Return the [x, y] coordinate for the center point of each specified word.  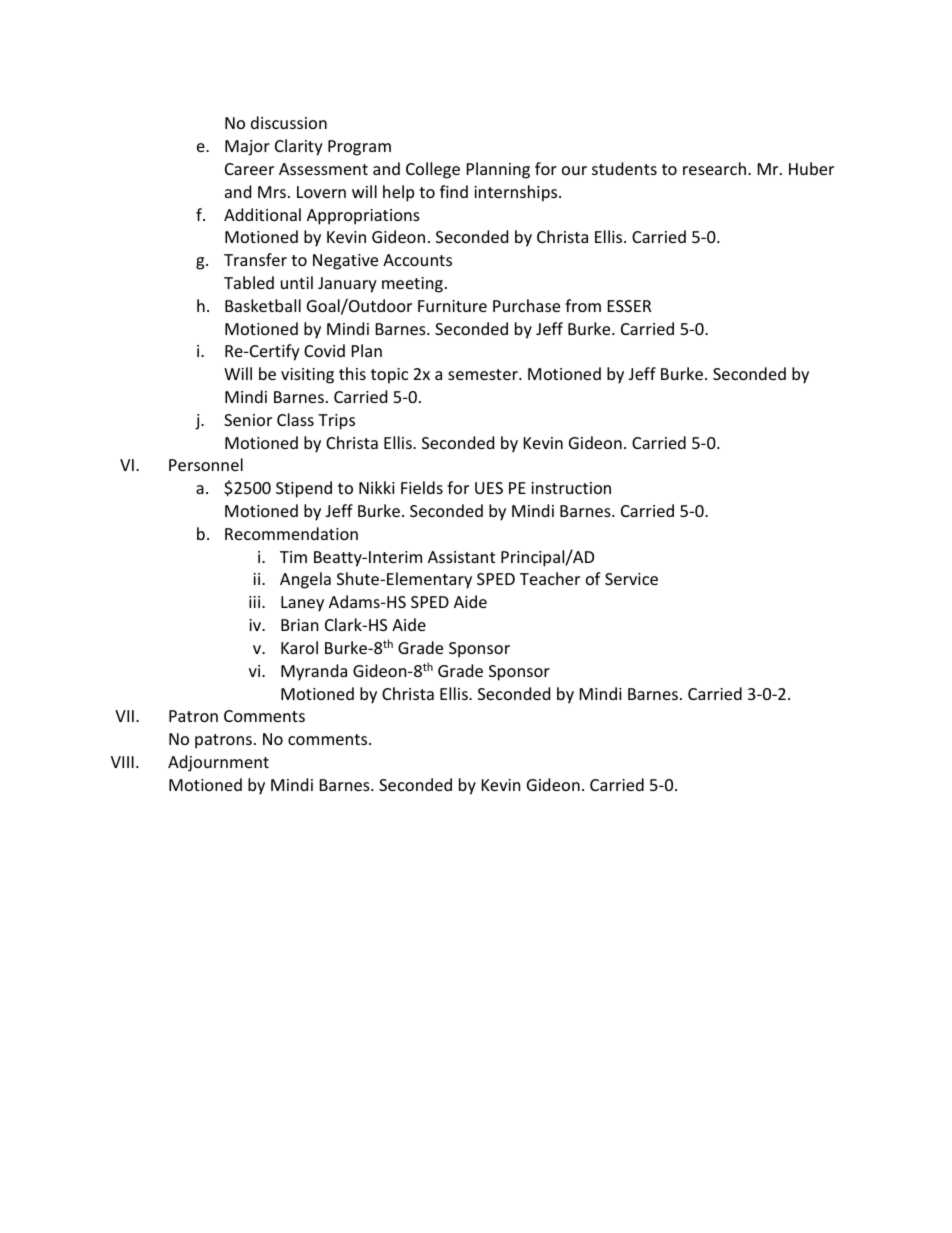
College [433, 170]
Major [247, 148]
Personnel [206, 464]
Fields [422, 487]
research [714, 168]
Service [631, 579]
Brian [300, 625]
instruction [571, 488]
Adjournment [218, 763]
